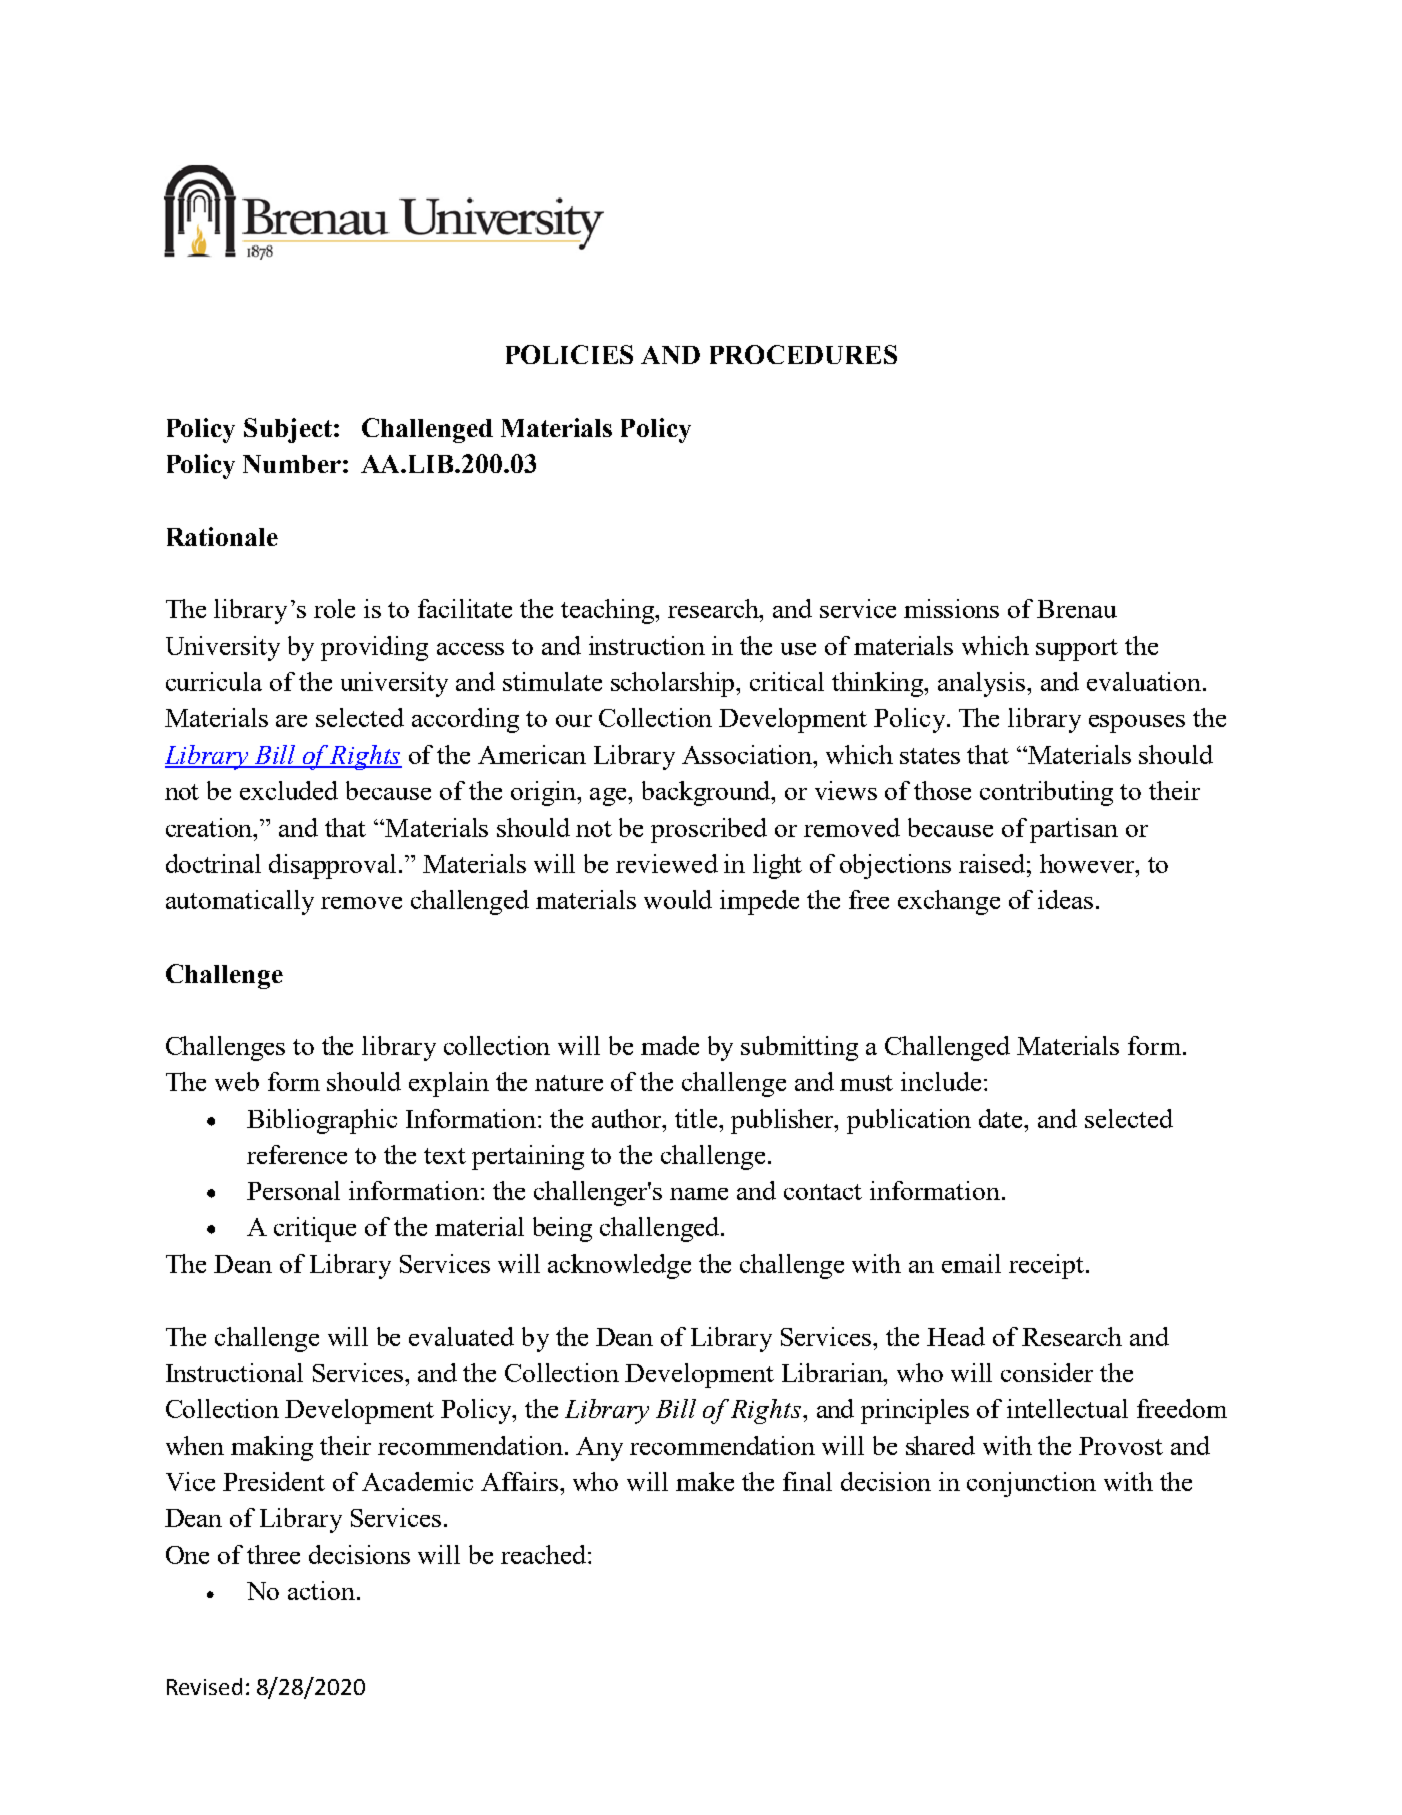  I want to click on reached, so click(545, 1554).
